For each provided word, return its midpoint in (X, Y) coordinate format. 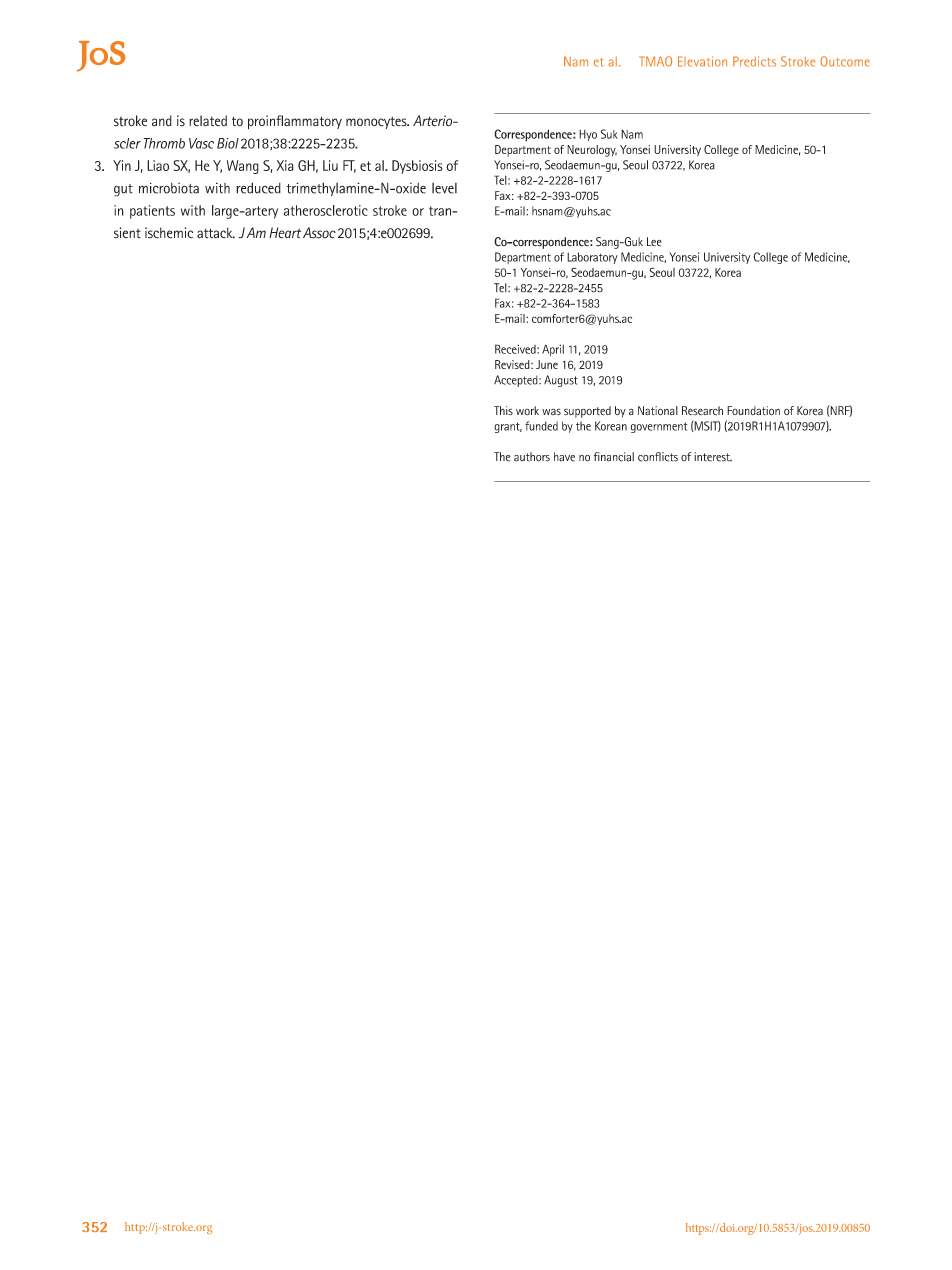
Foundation (753, 411)
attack (216, 233)
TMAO (655, 61)
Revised (513, 364)
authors (532, 457)
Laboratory (592, 258)
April (553, 350)
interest (713, 457)
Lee (654, 242)
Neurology (592, 151)
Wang (243, 167)
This (503, 410)
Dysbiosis (417, 167)
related (208, 121)
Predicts (754, 61)
